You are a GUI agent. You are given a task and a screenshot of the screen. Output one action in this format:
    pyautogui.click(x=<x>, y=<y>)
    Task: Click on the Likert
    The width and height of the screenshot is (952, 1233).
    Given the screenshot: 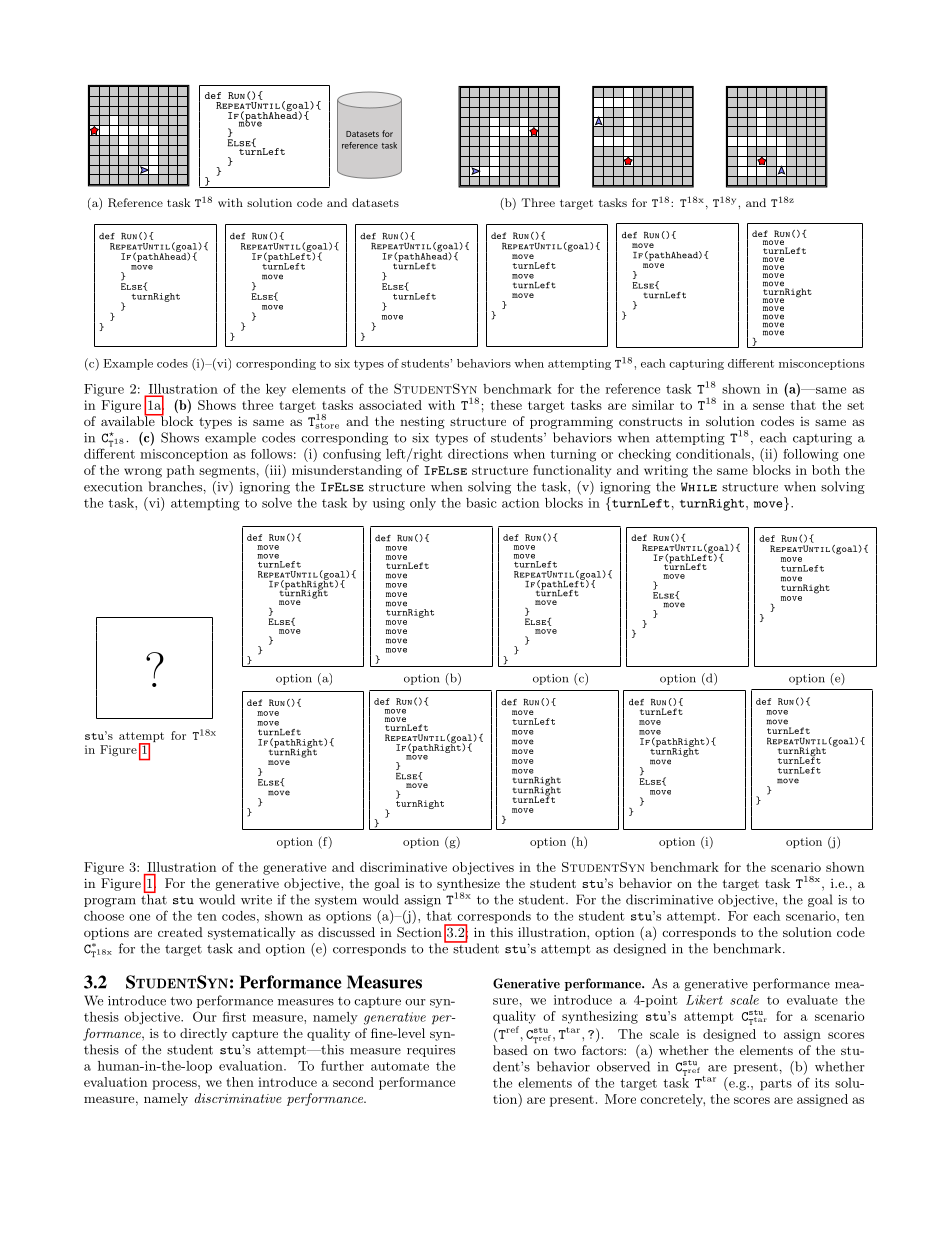 What is the action you would take?
    pyautogui.click(x=704, y=1000)
